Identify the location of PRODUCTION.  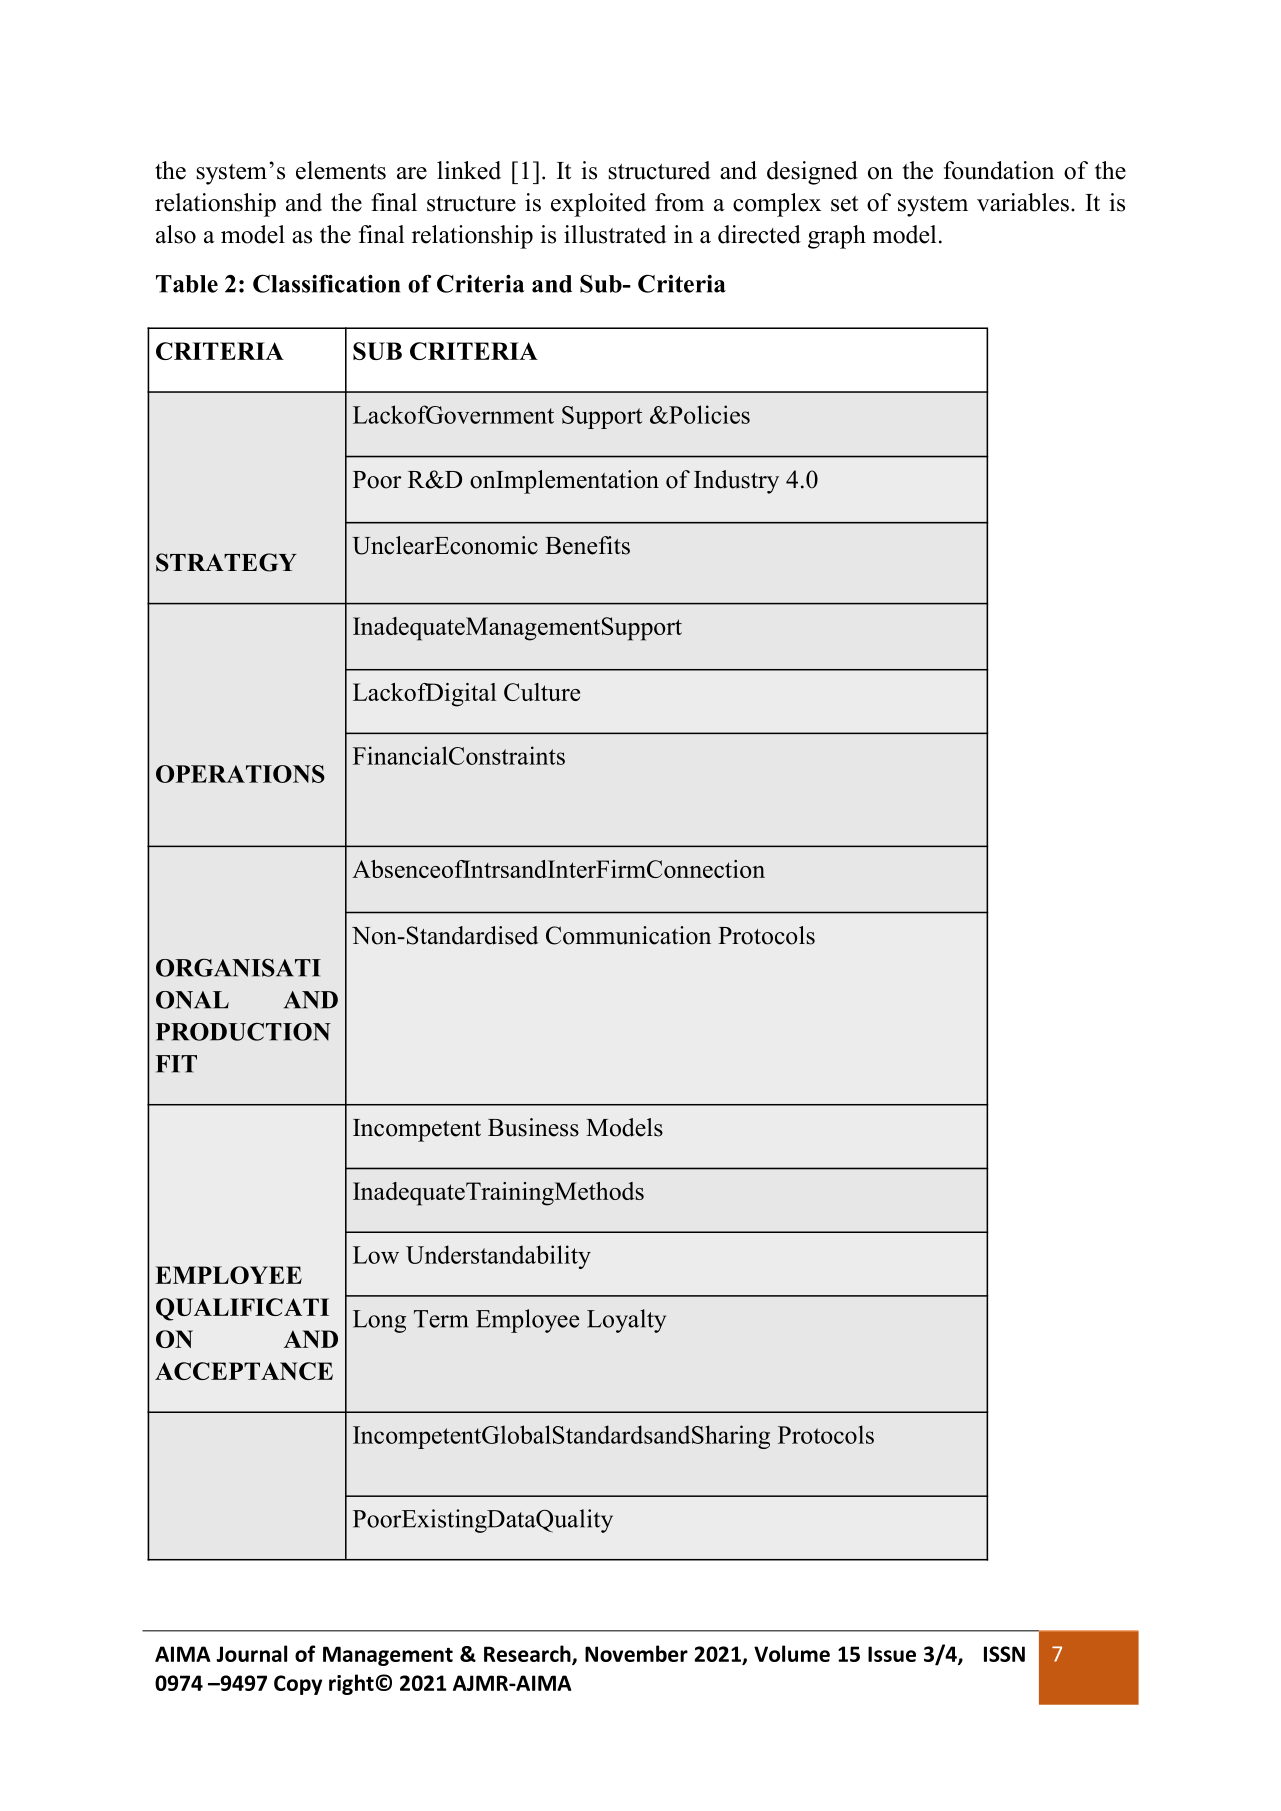
(243, 1032).
